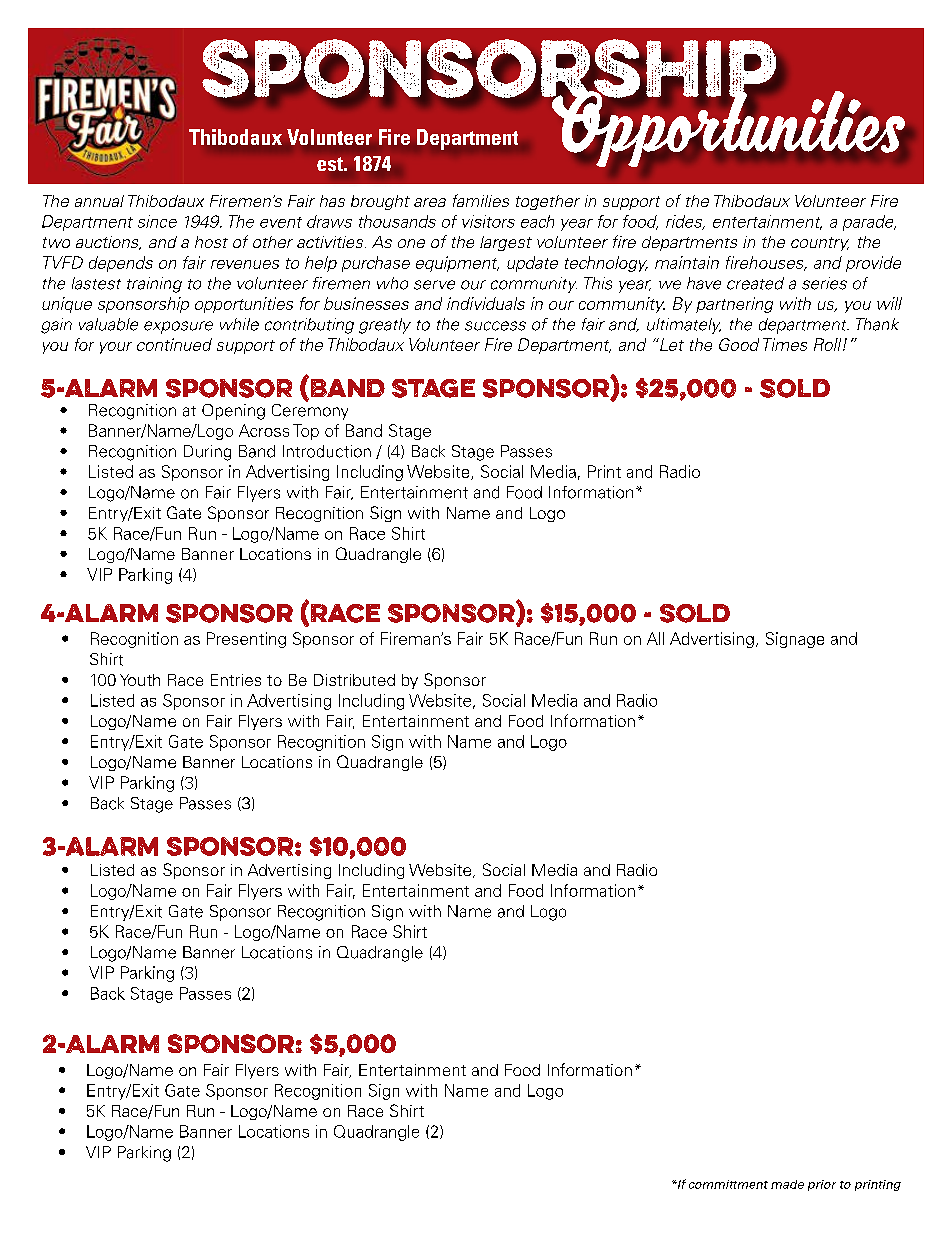  Describe the element at coordinates (354, 680) in the screenshot. I see `Distributed` at that location.
